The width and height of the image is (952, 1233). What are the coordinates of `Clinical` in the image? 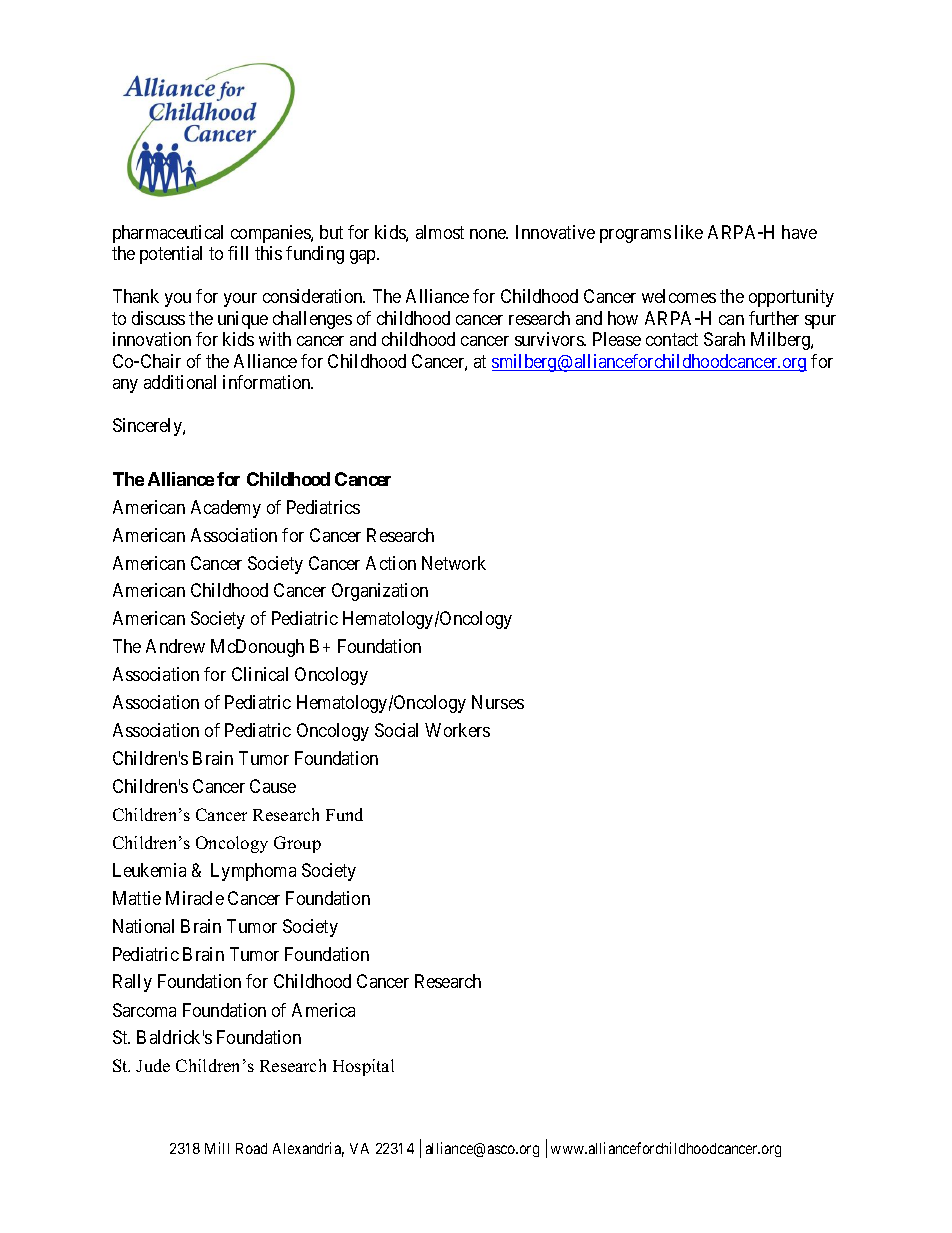 It's located at (260, 674).
